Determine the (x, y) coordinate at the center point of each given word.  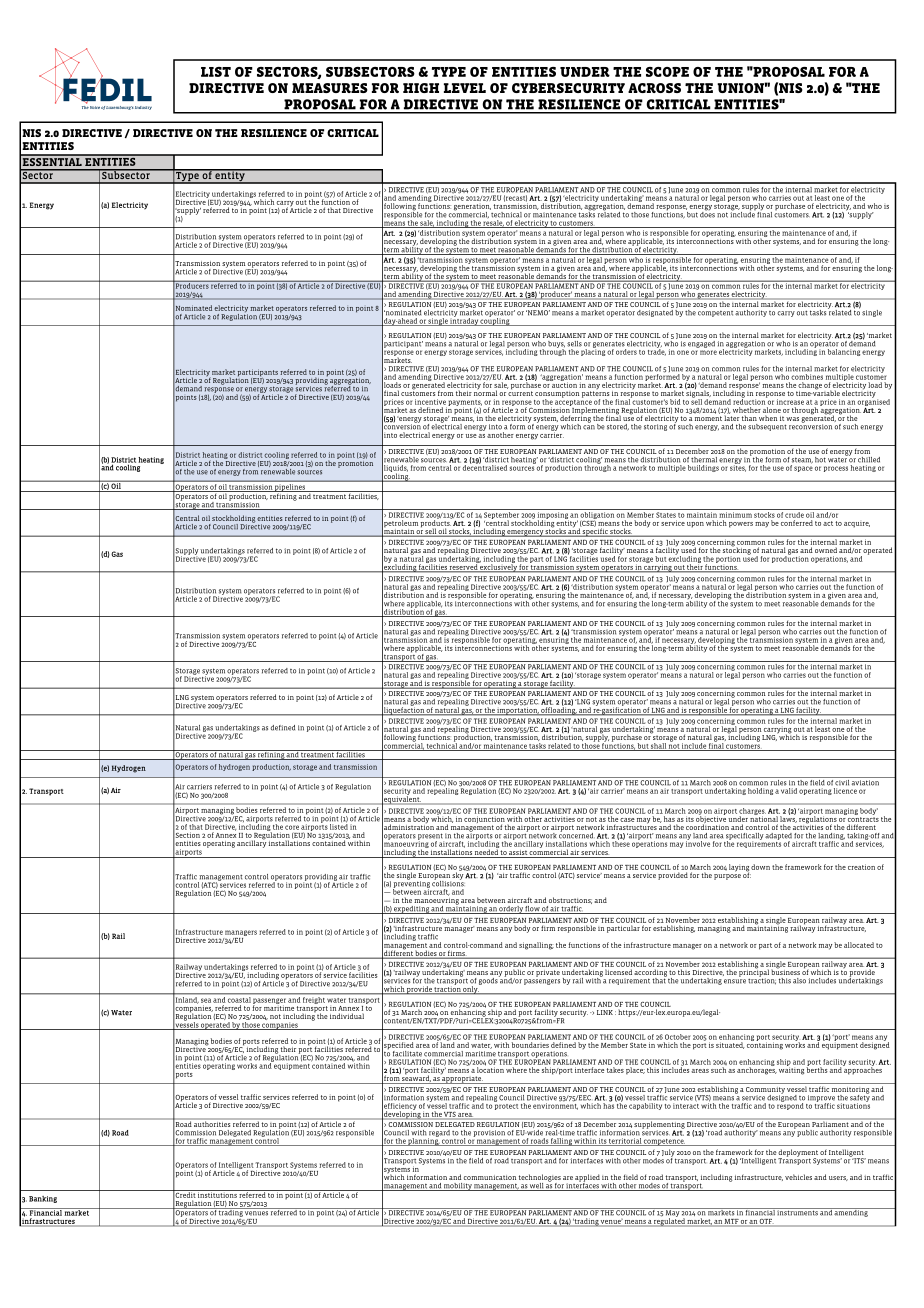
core (292, 827)
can (589, 427)
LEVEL (465, 88)
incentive (430, 402)
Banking (43, 1199)
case (627, 820)
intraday (464, 321)
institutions (217, 1194)
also (799, 981)
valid (789, 791)
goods (488, 981)
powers (741, 525)
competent (715, 314)
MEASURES (330, 88)
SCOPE (667, 72)
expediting (411, 910)
